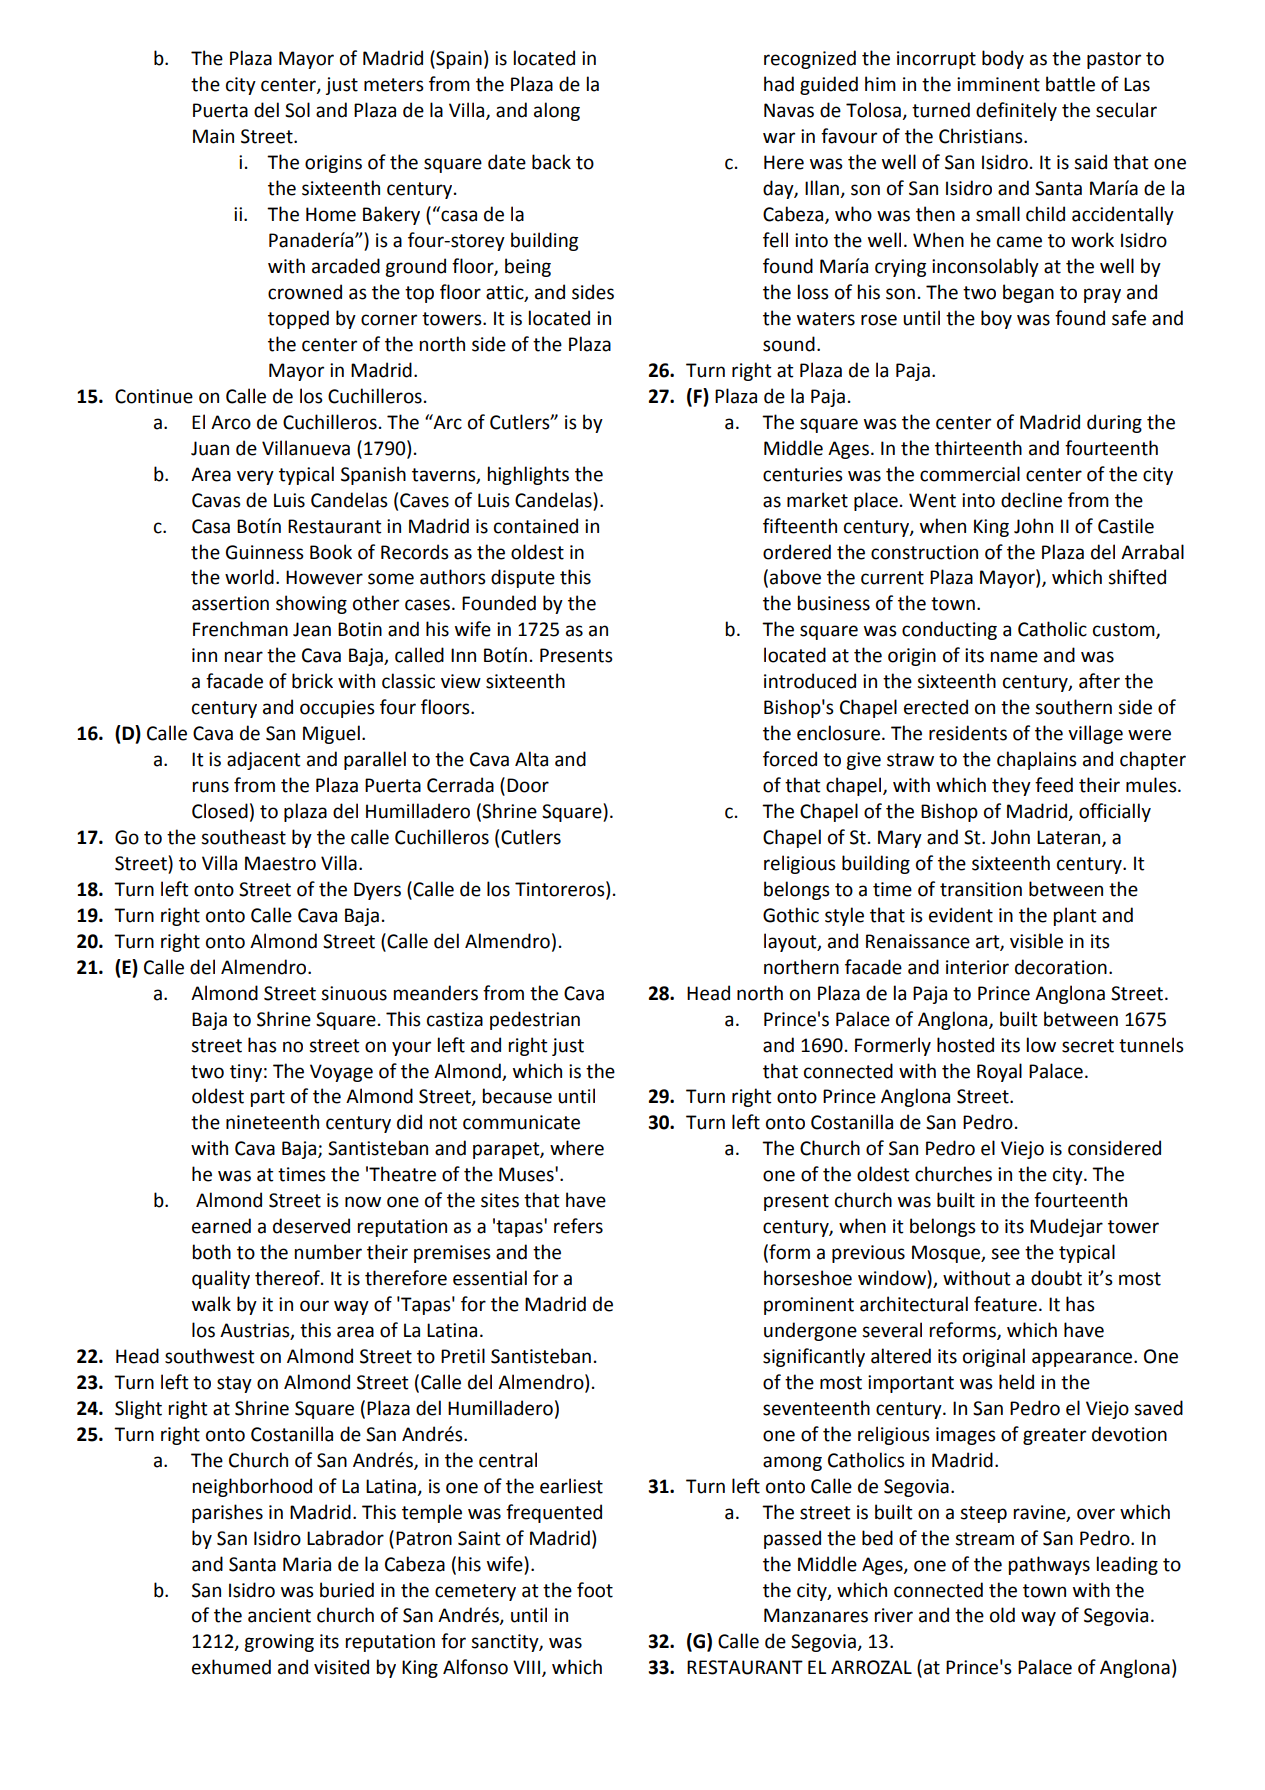  Describe the element at coordinates (1070, 838) in the document. I see `Lateran` at that location.
